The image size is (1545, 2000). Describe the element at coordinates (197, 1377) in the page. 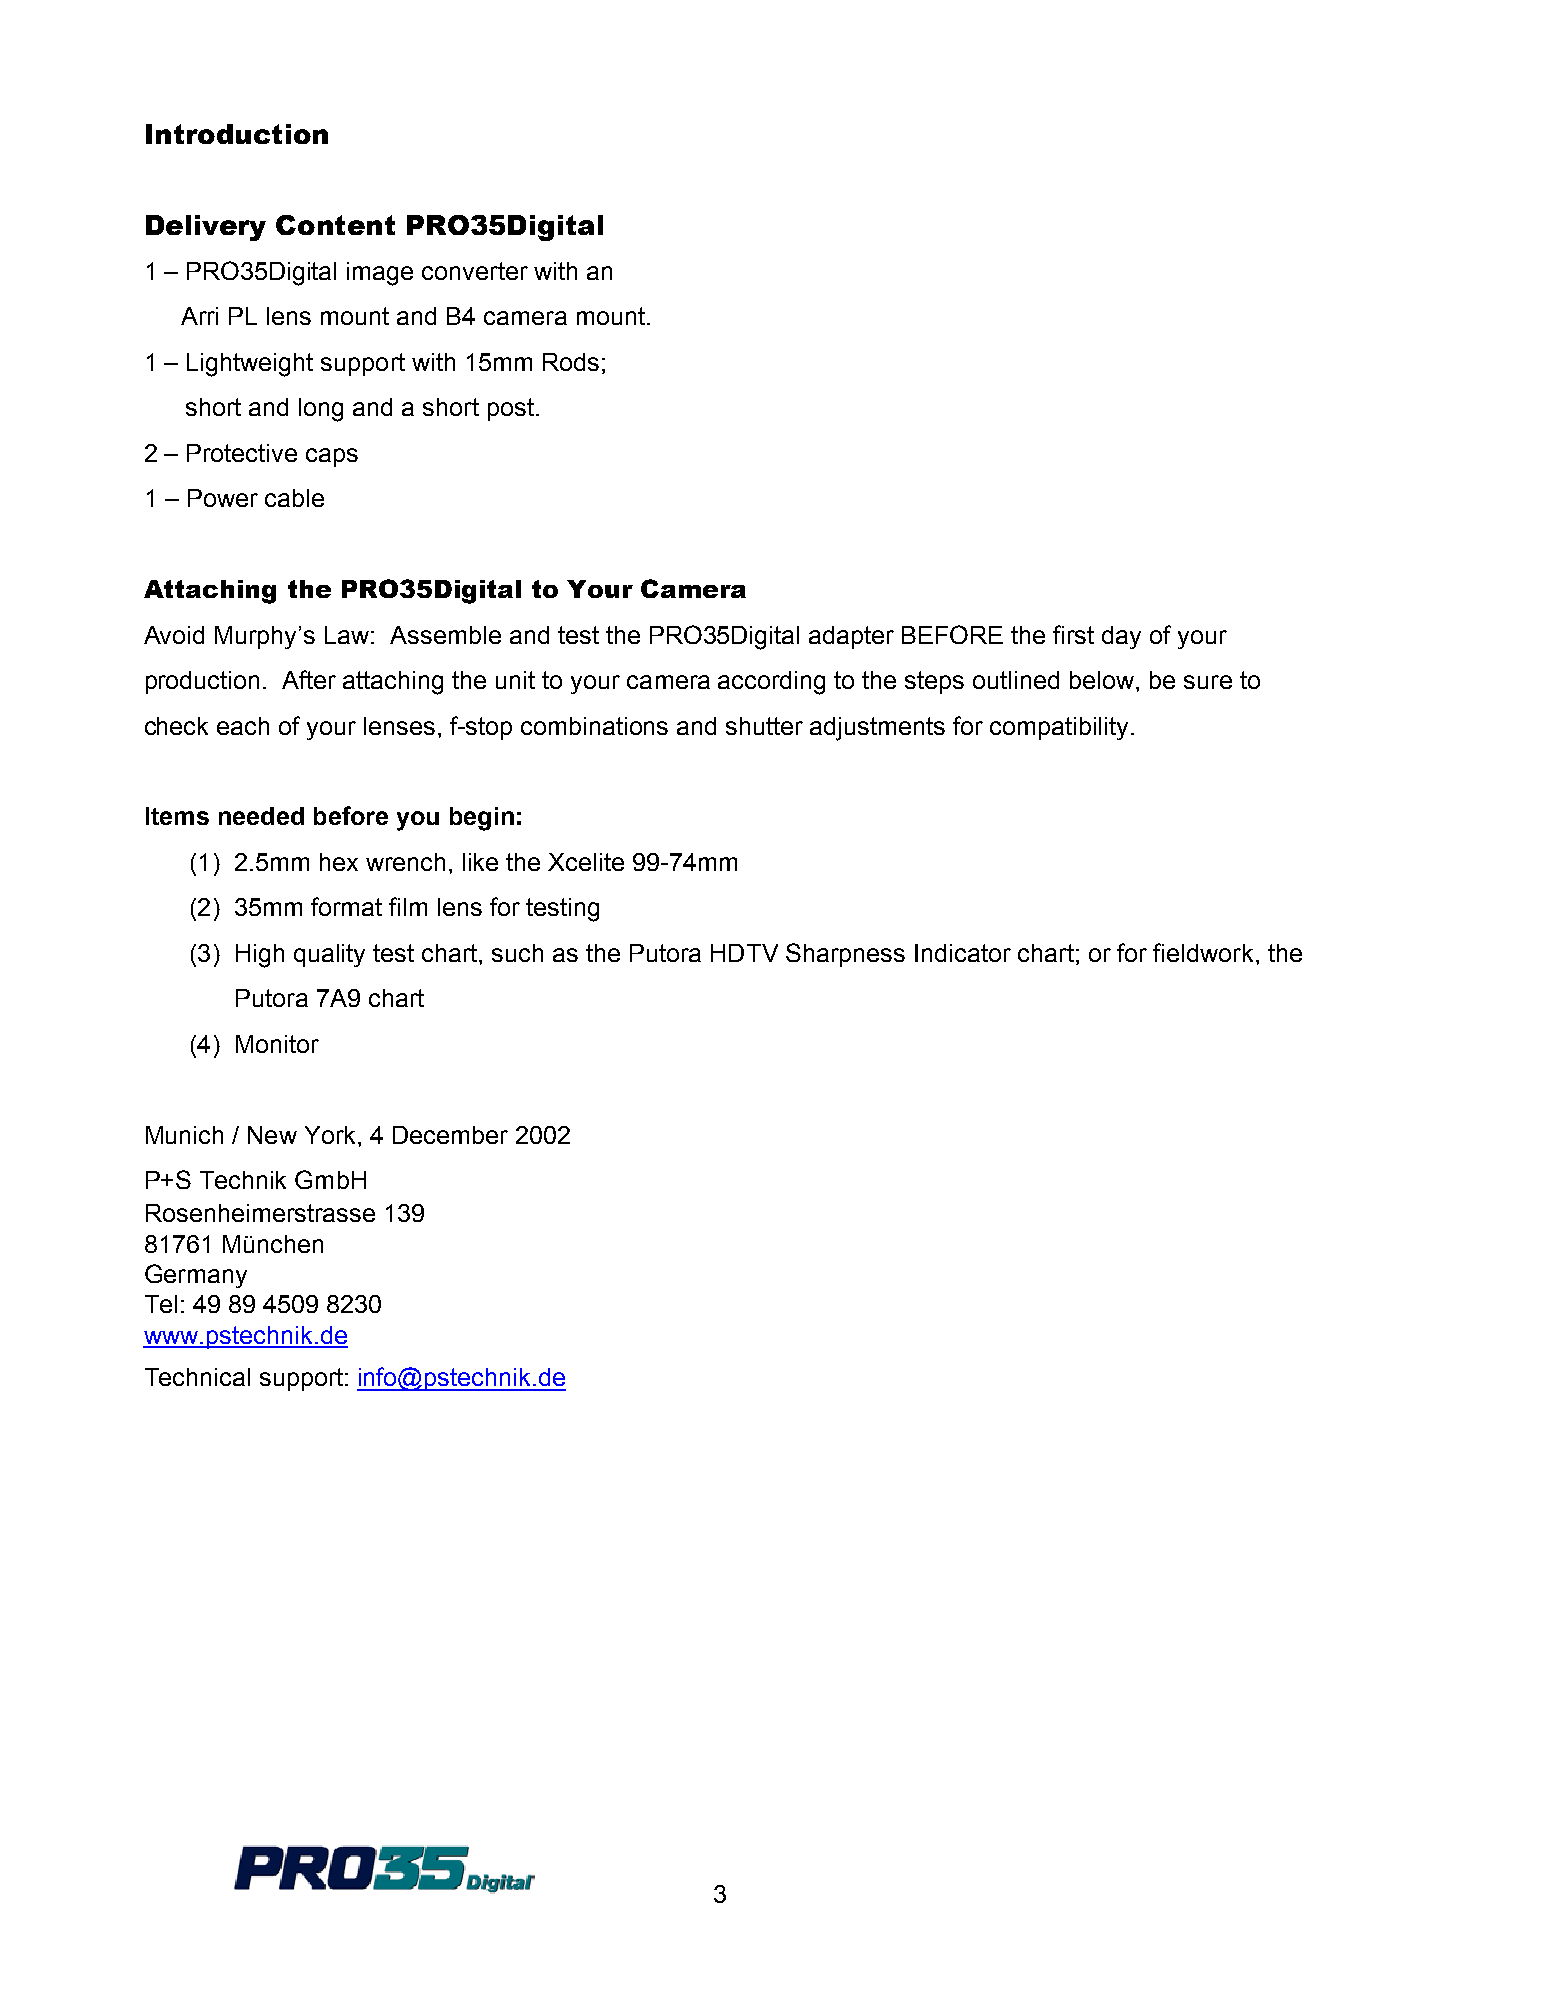

I see `Technical` at that location.
